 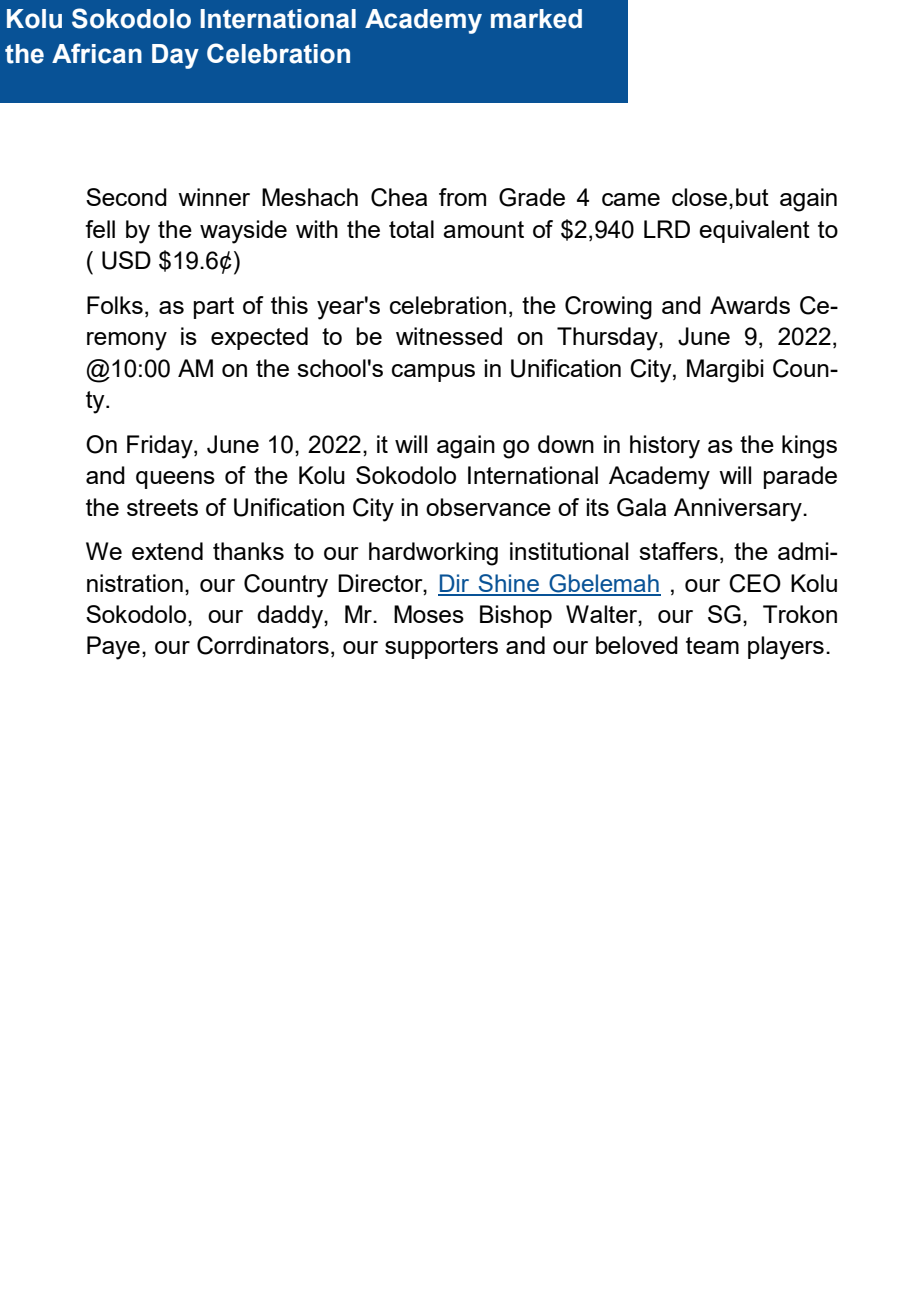 I want to click on witnessed, so click(x=449, y=336).
